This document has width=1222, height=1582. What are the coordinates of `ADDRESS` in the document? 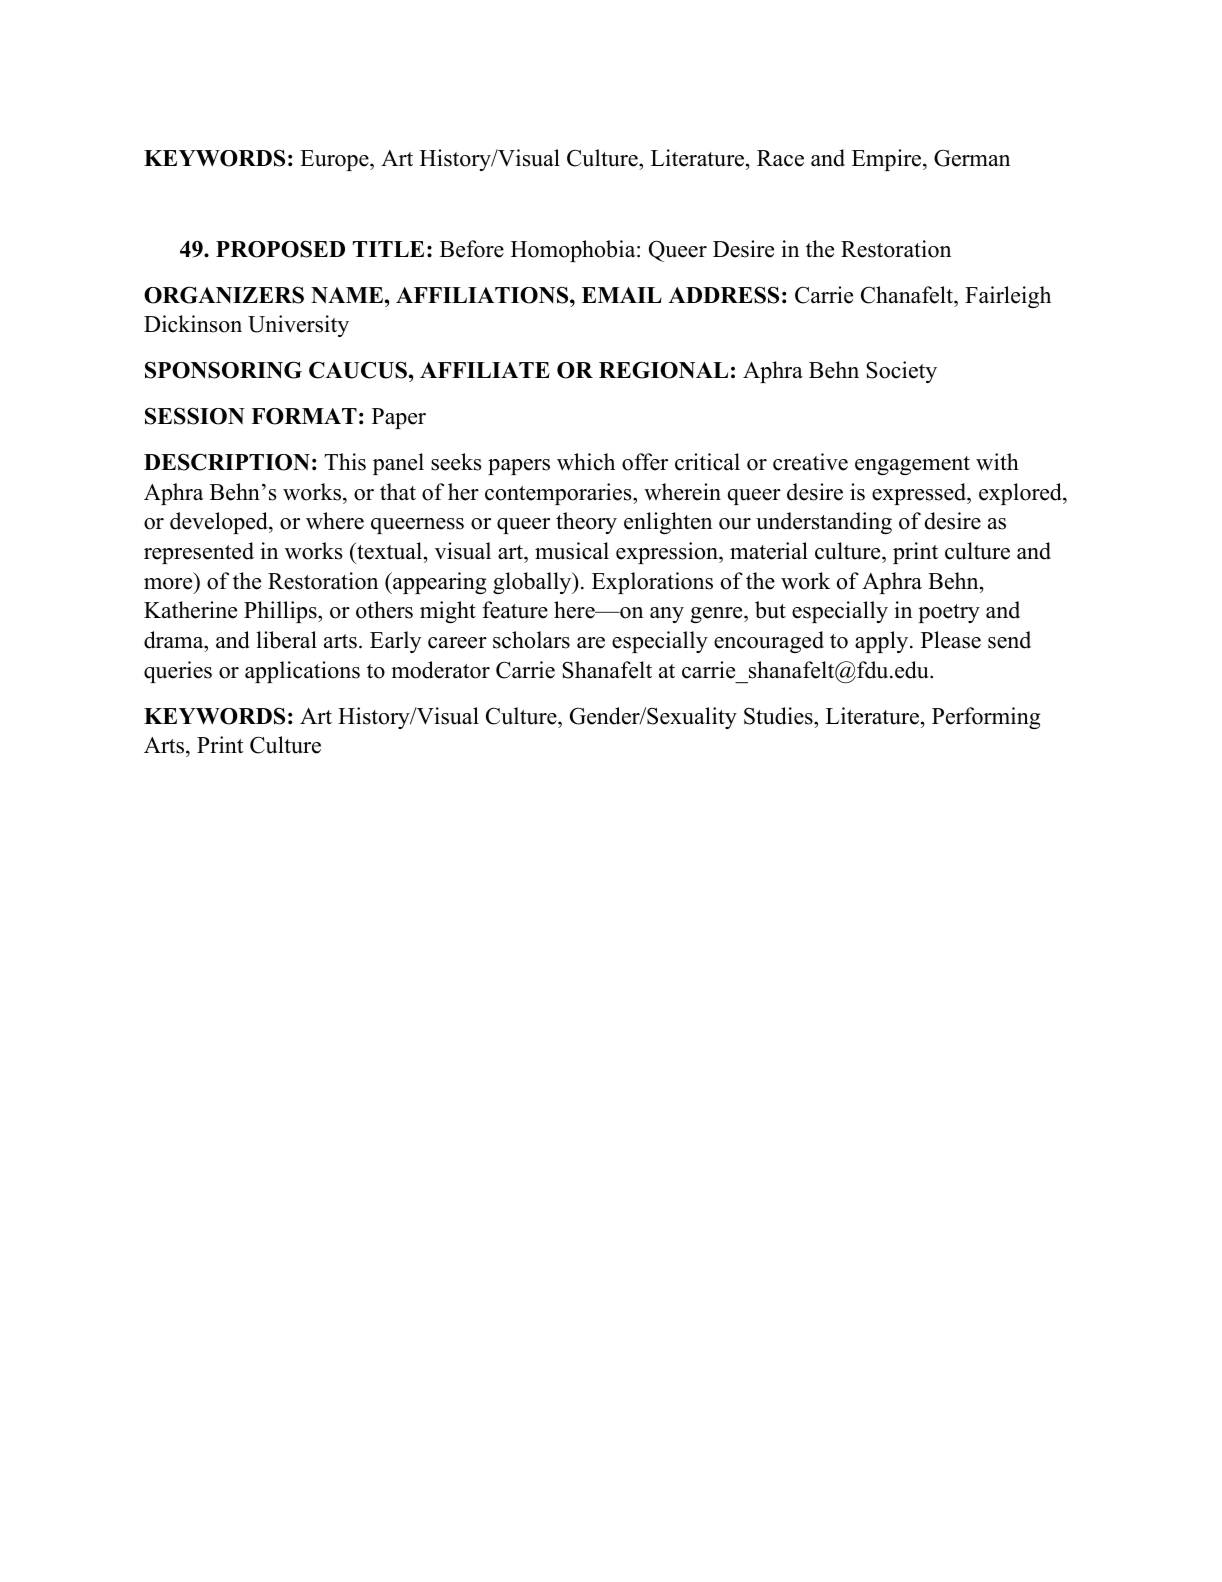 It's located at (724, 295).
